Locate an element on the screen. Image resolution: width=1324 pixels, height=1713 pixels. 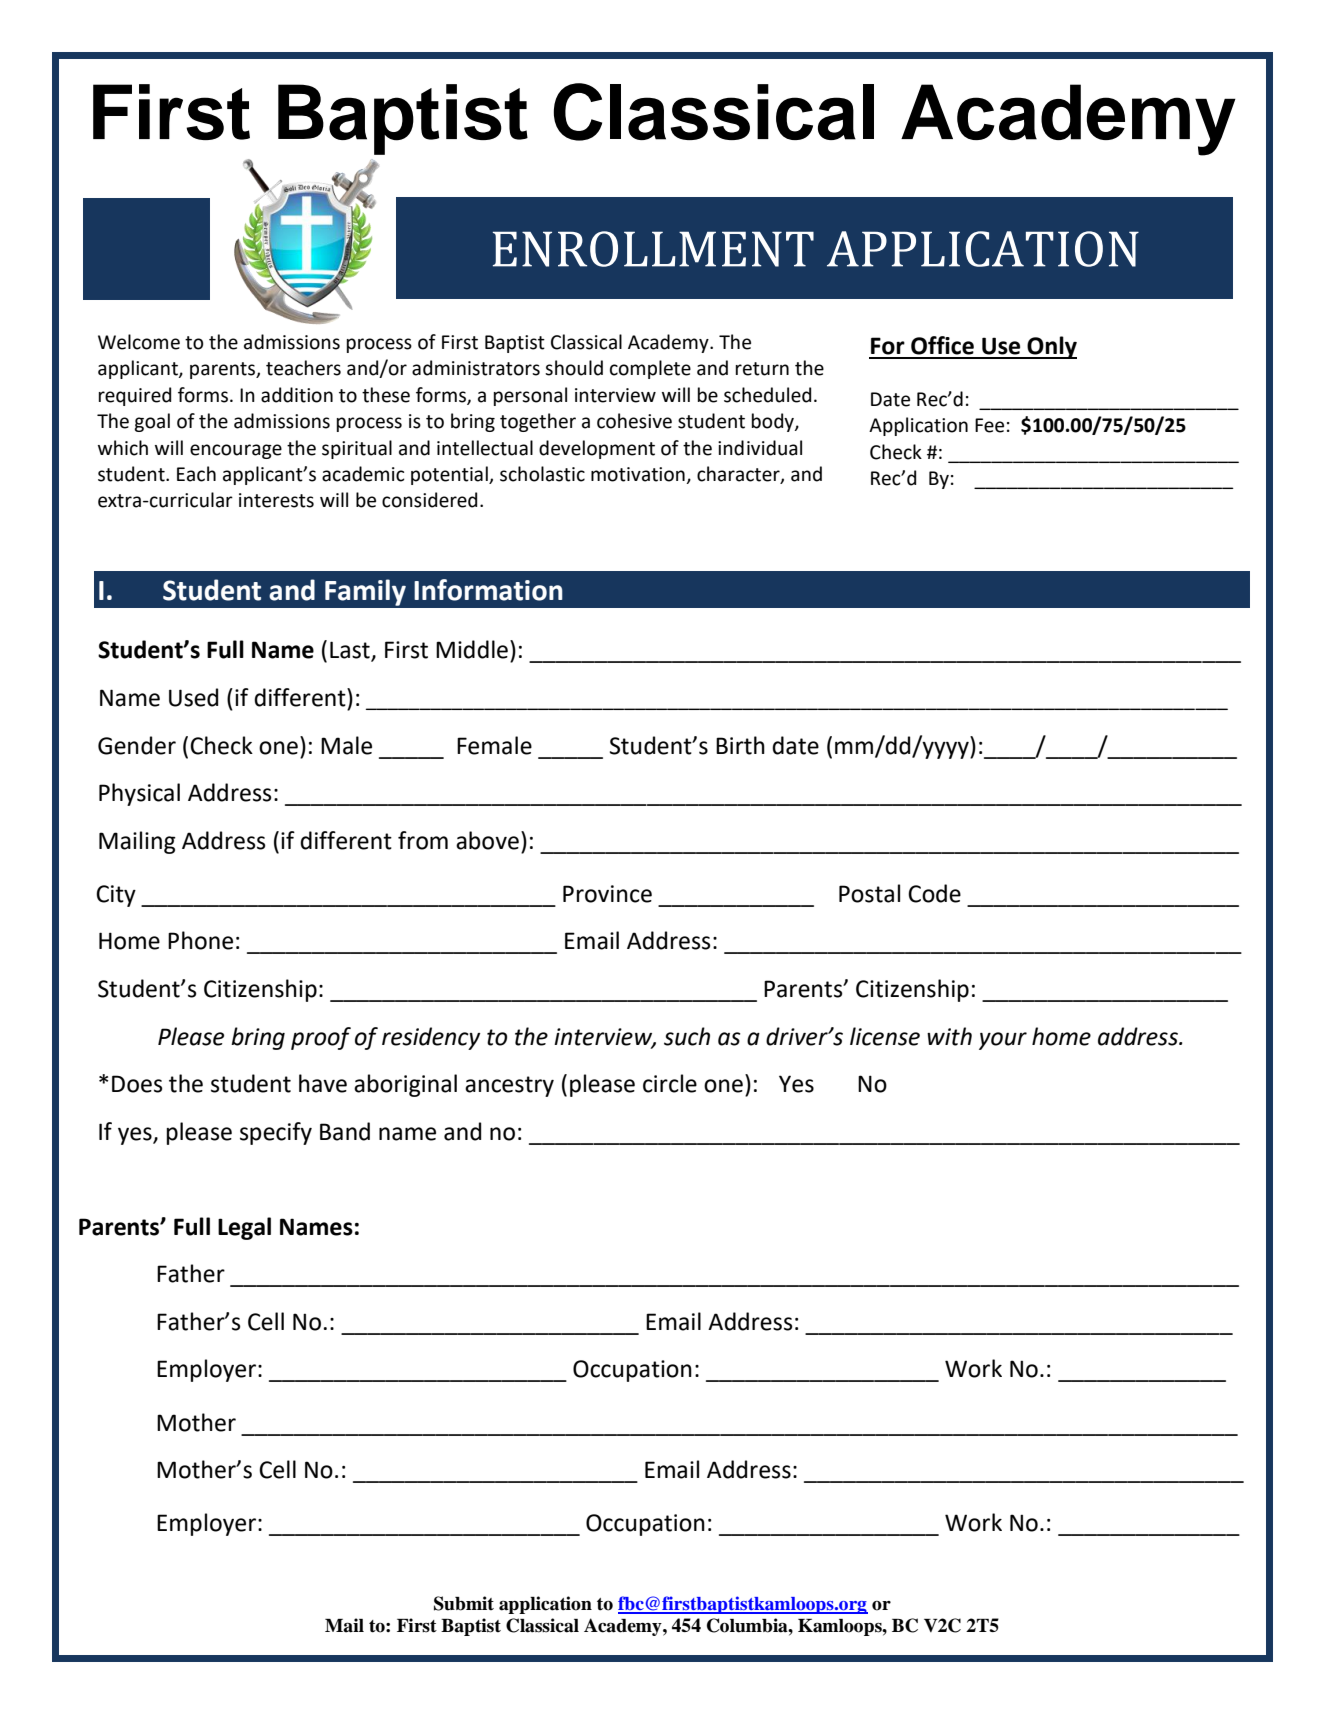
Legal is located at coordinates (244, 1228).
